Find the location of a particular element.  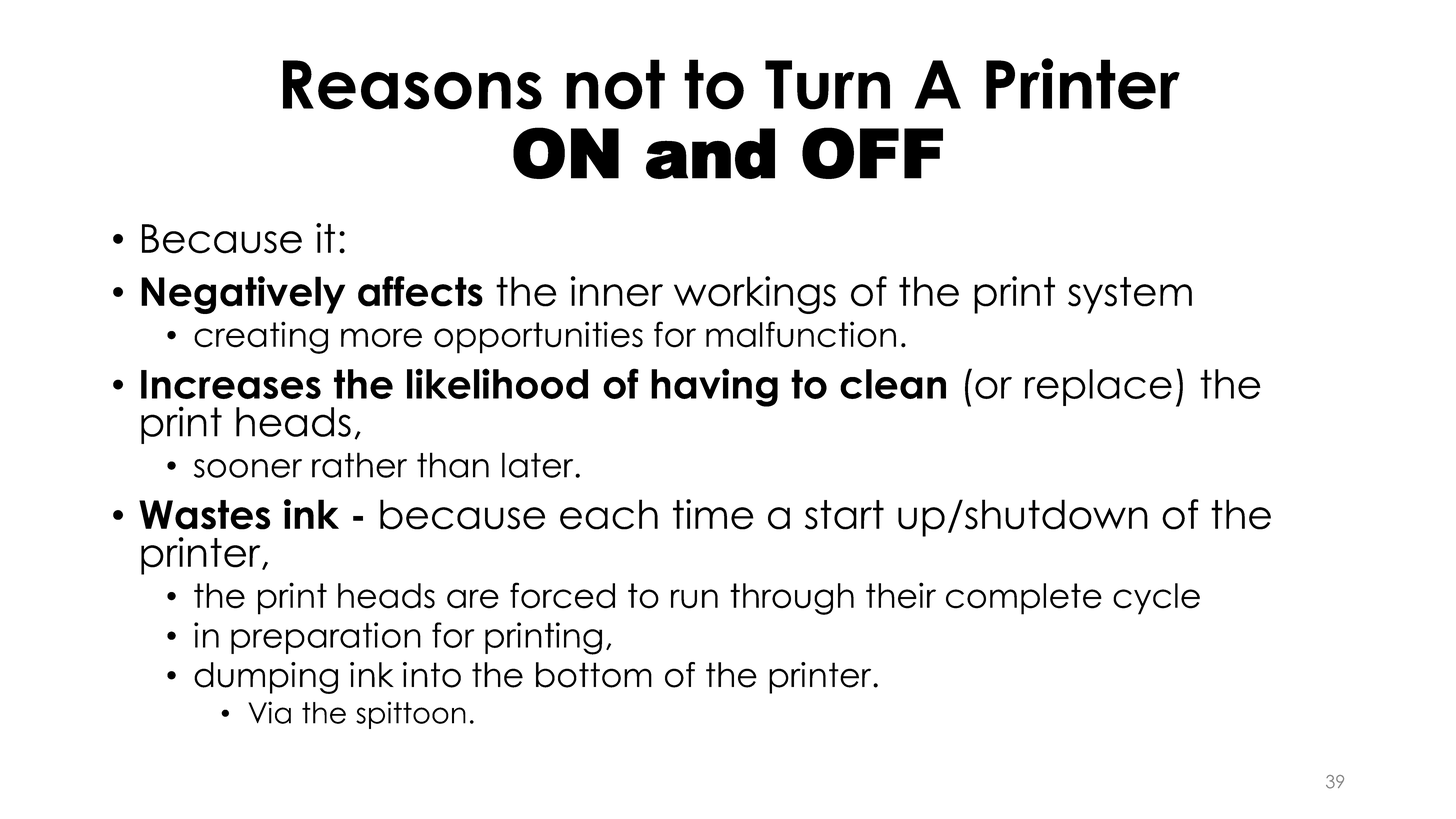

Increases is located at coordinates (231, 384).
